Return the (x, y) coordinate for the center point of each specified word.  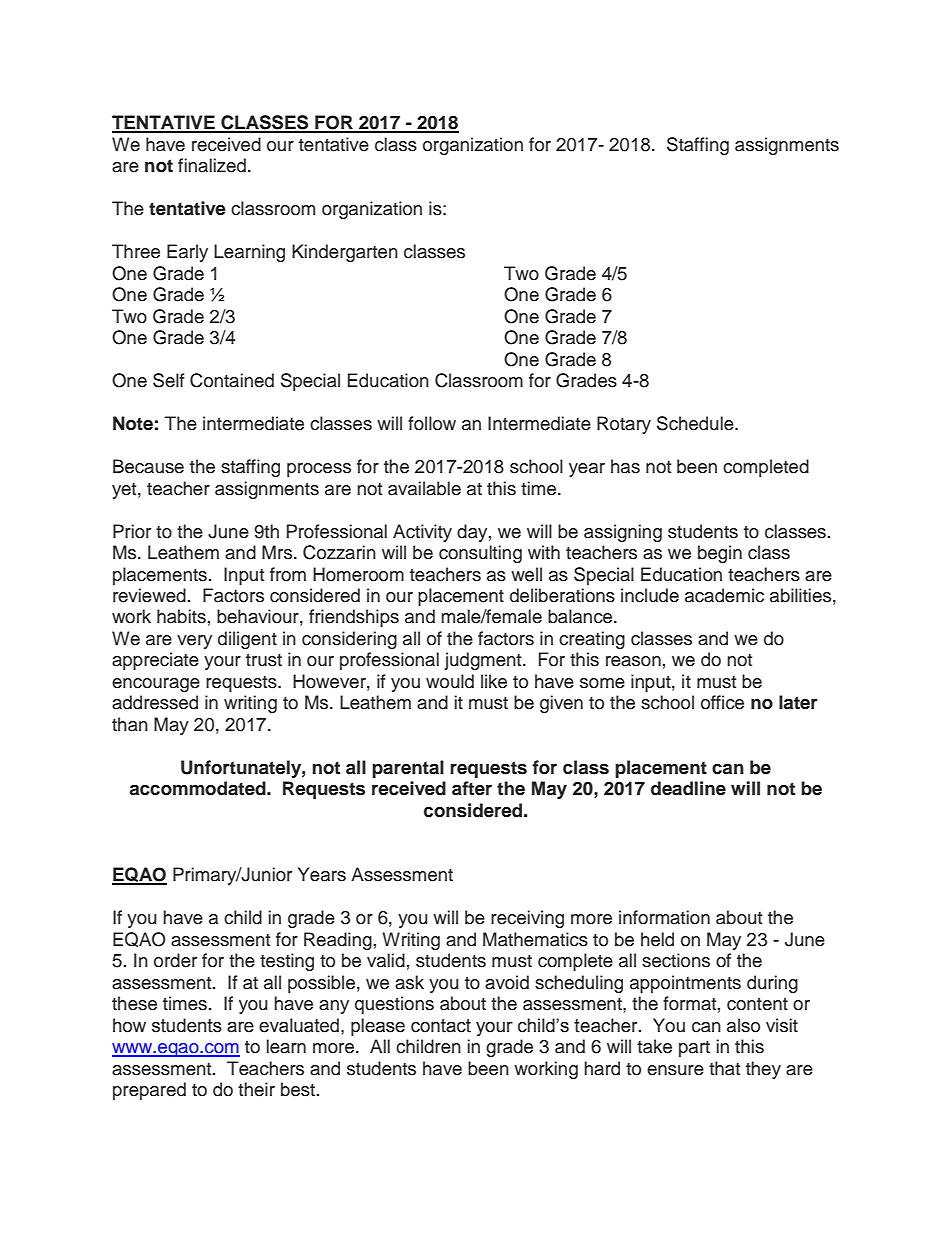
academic (724, 595)
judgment (484, 661)
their (256, 1089)
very (194, 642)
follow (432, 423)
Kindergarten (345, 253)
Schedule (696, 423)
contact (441, 1026)
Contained (232, 380)
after (472, 788)
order (175, 960)
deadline (688, 788)
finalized (212, 165)
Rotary (624, 425)
